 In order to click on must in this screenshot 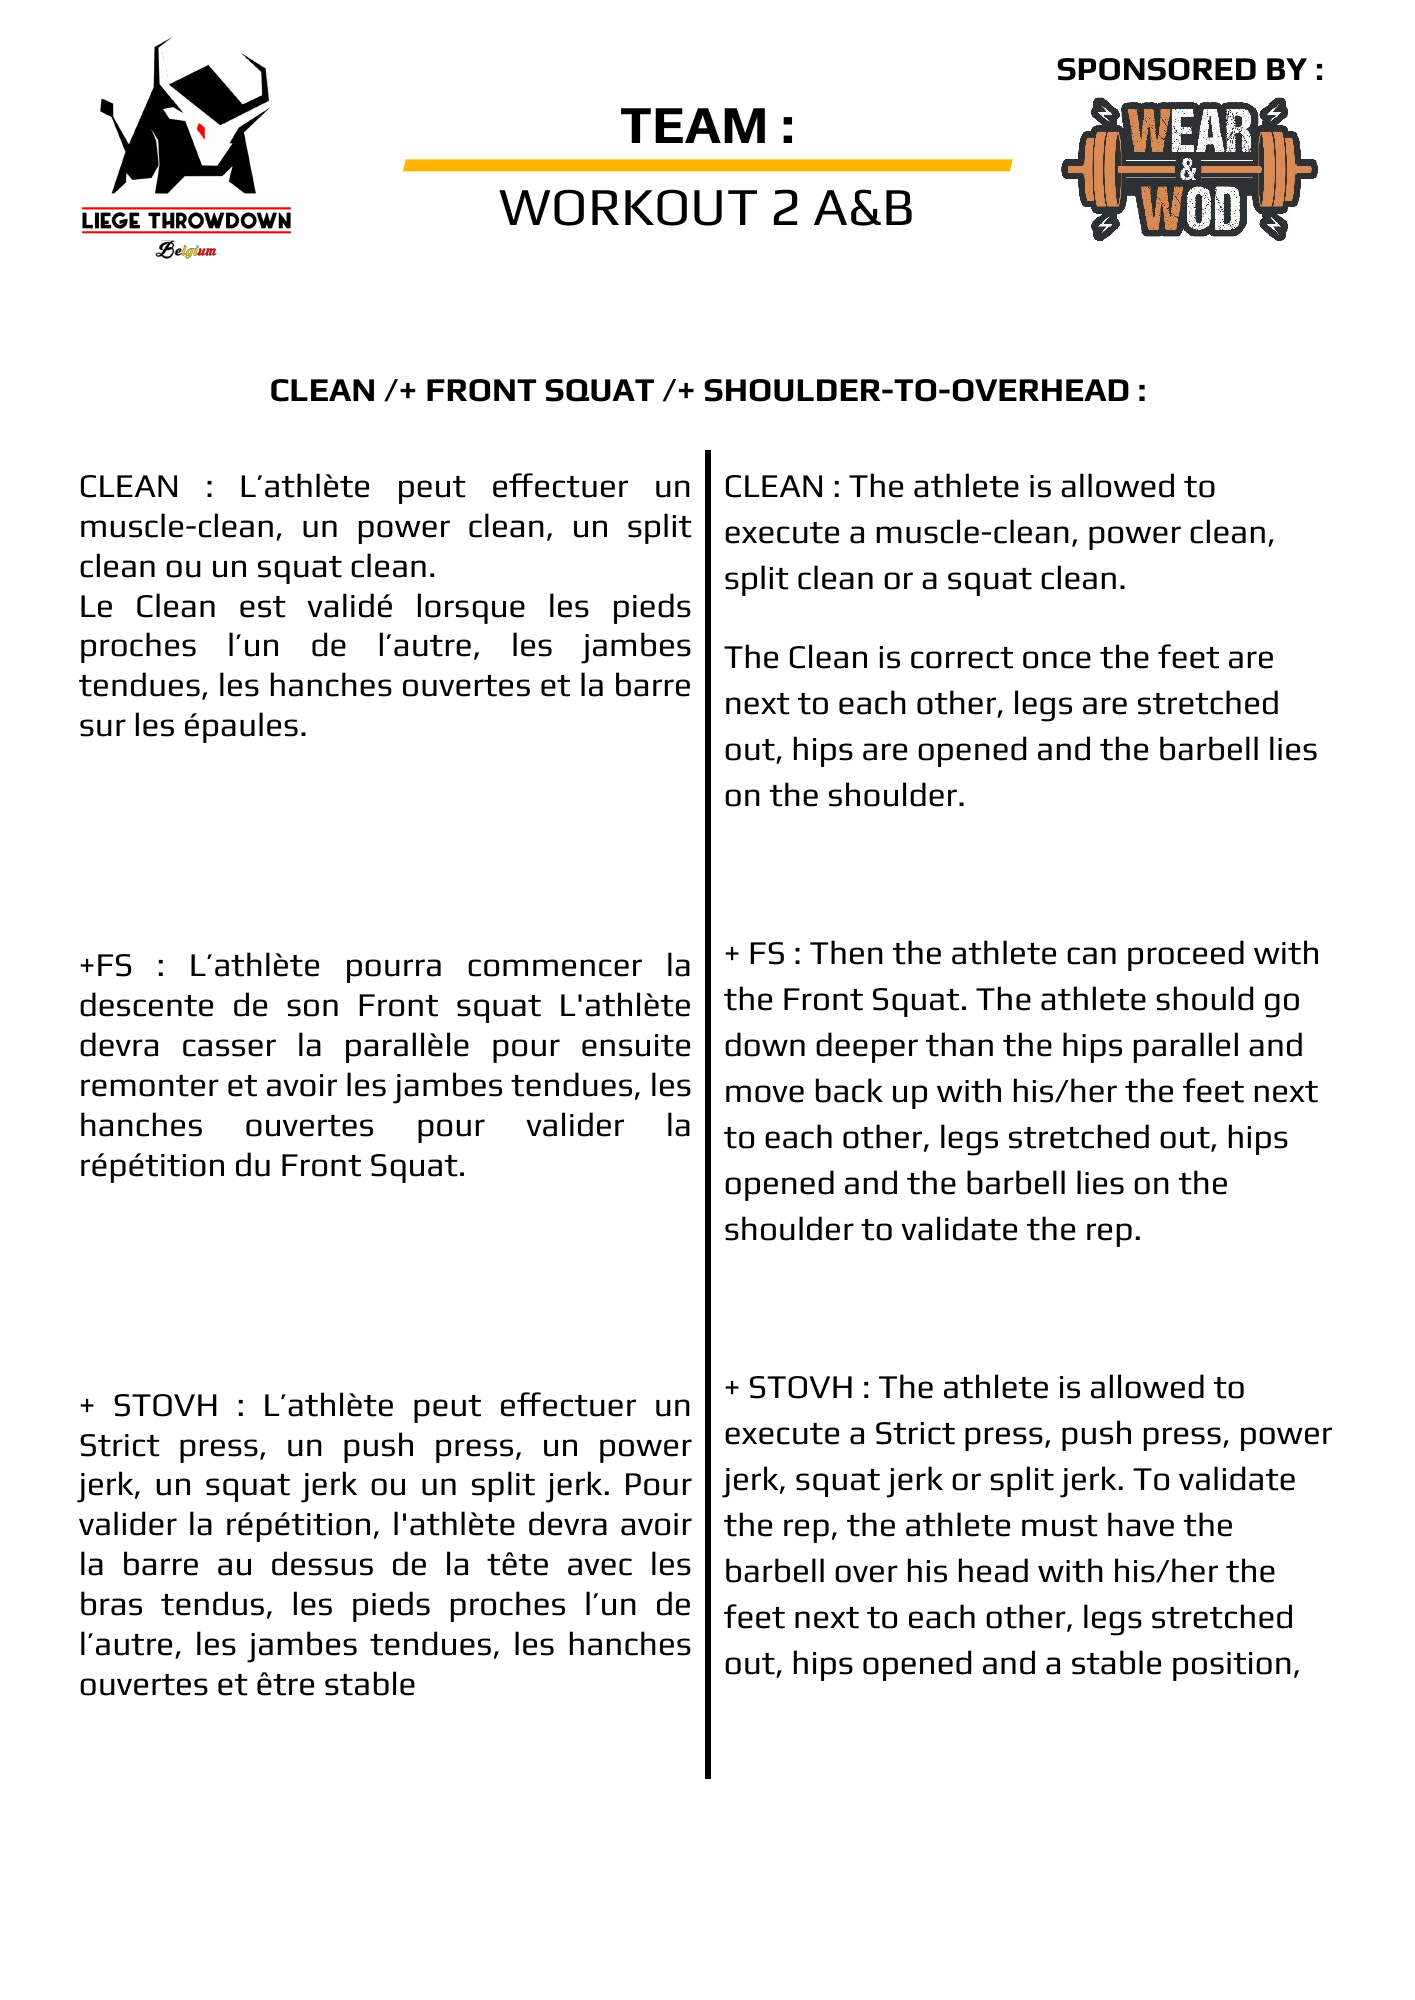, I will do `click(1060, 1526)`.
